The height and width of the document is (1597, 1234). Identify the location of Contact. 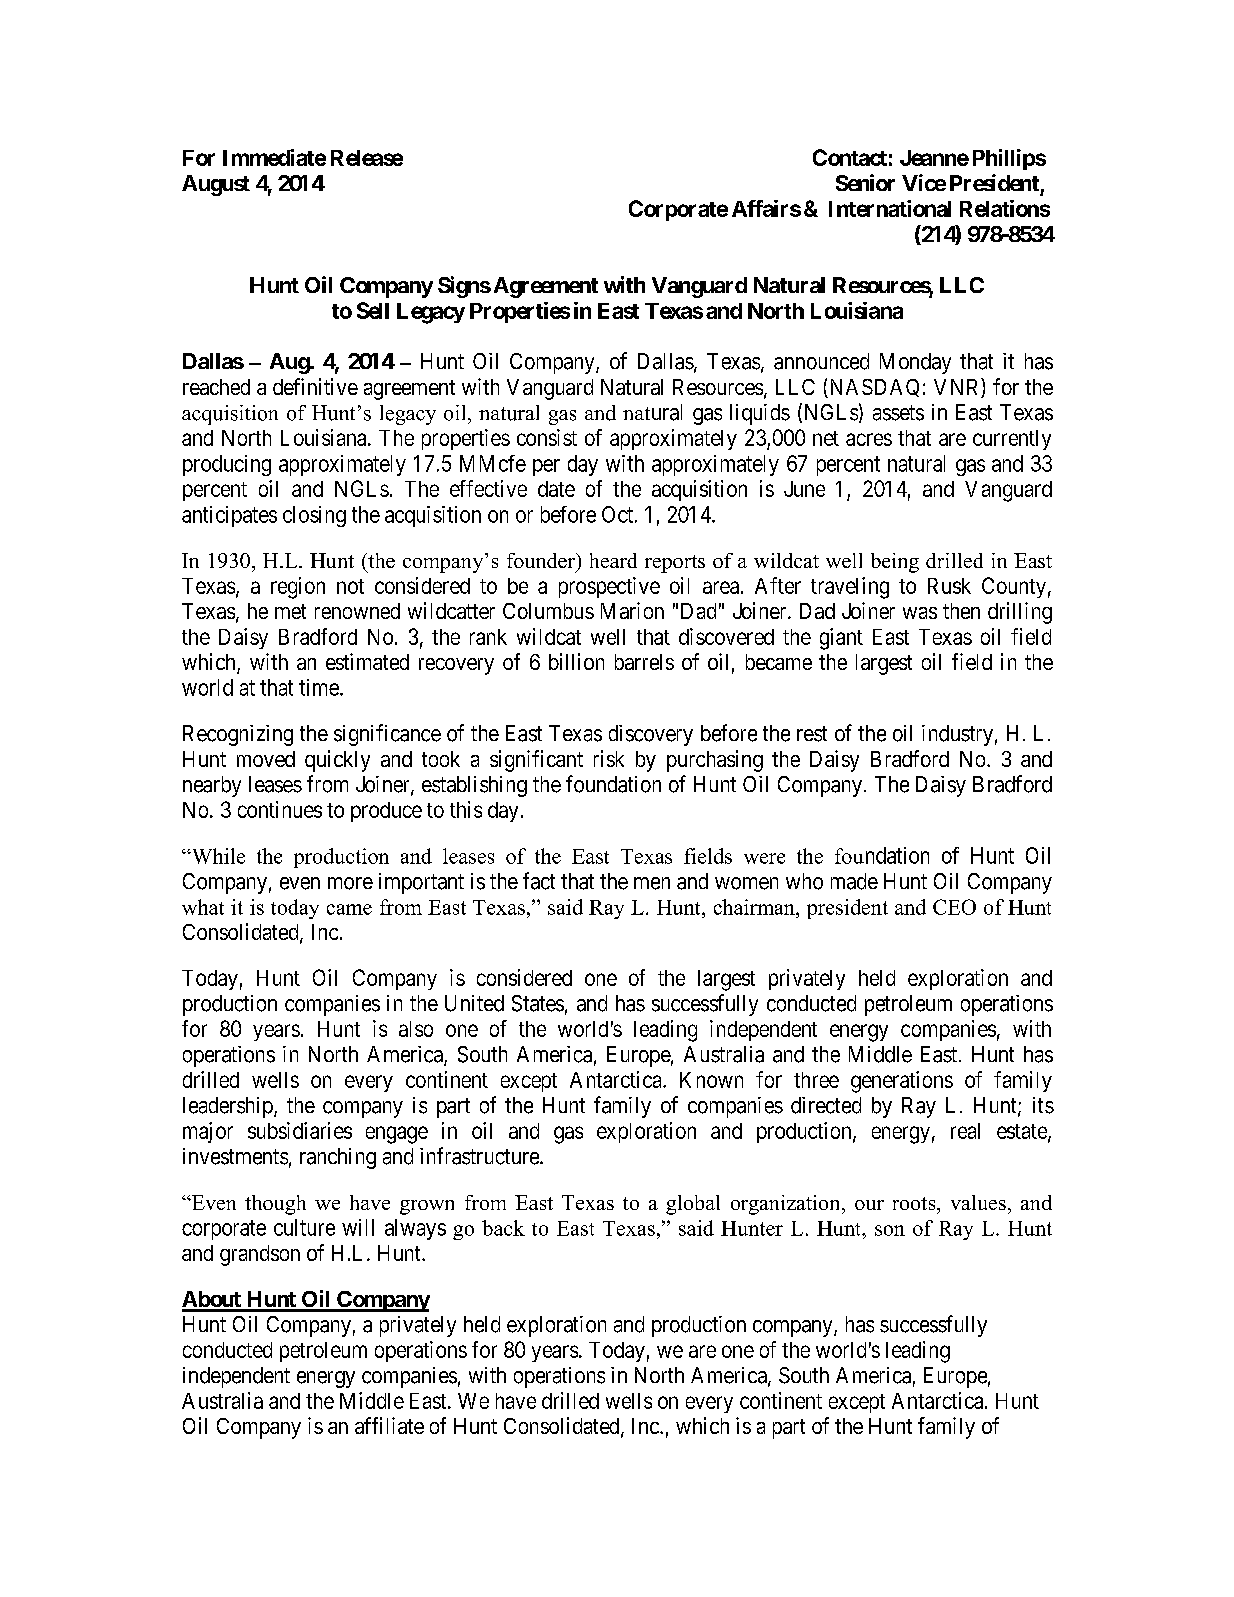
(850, 157).
